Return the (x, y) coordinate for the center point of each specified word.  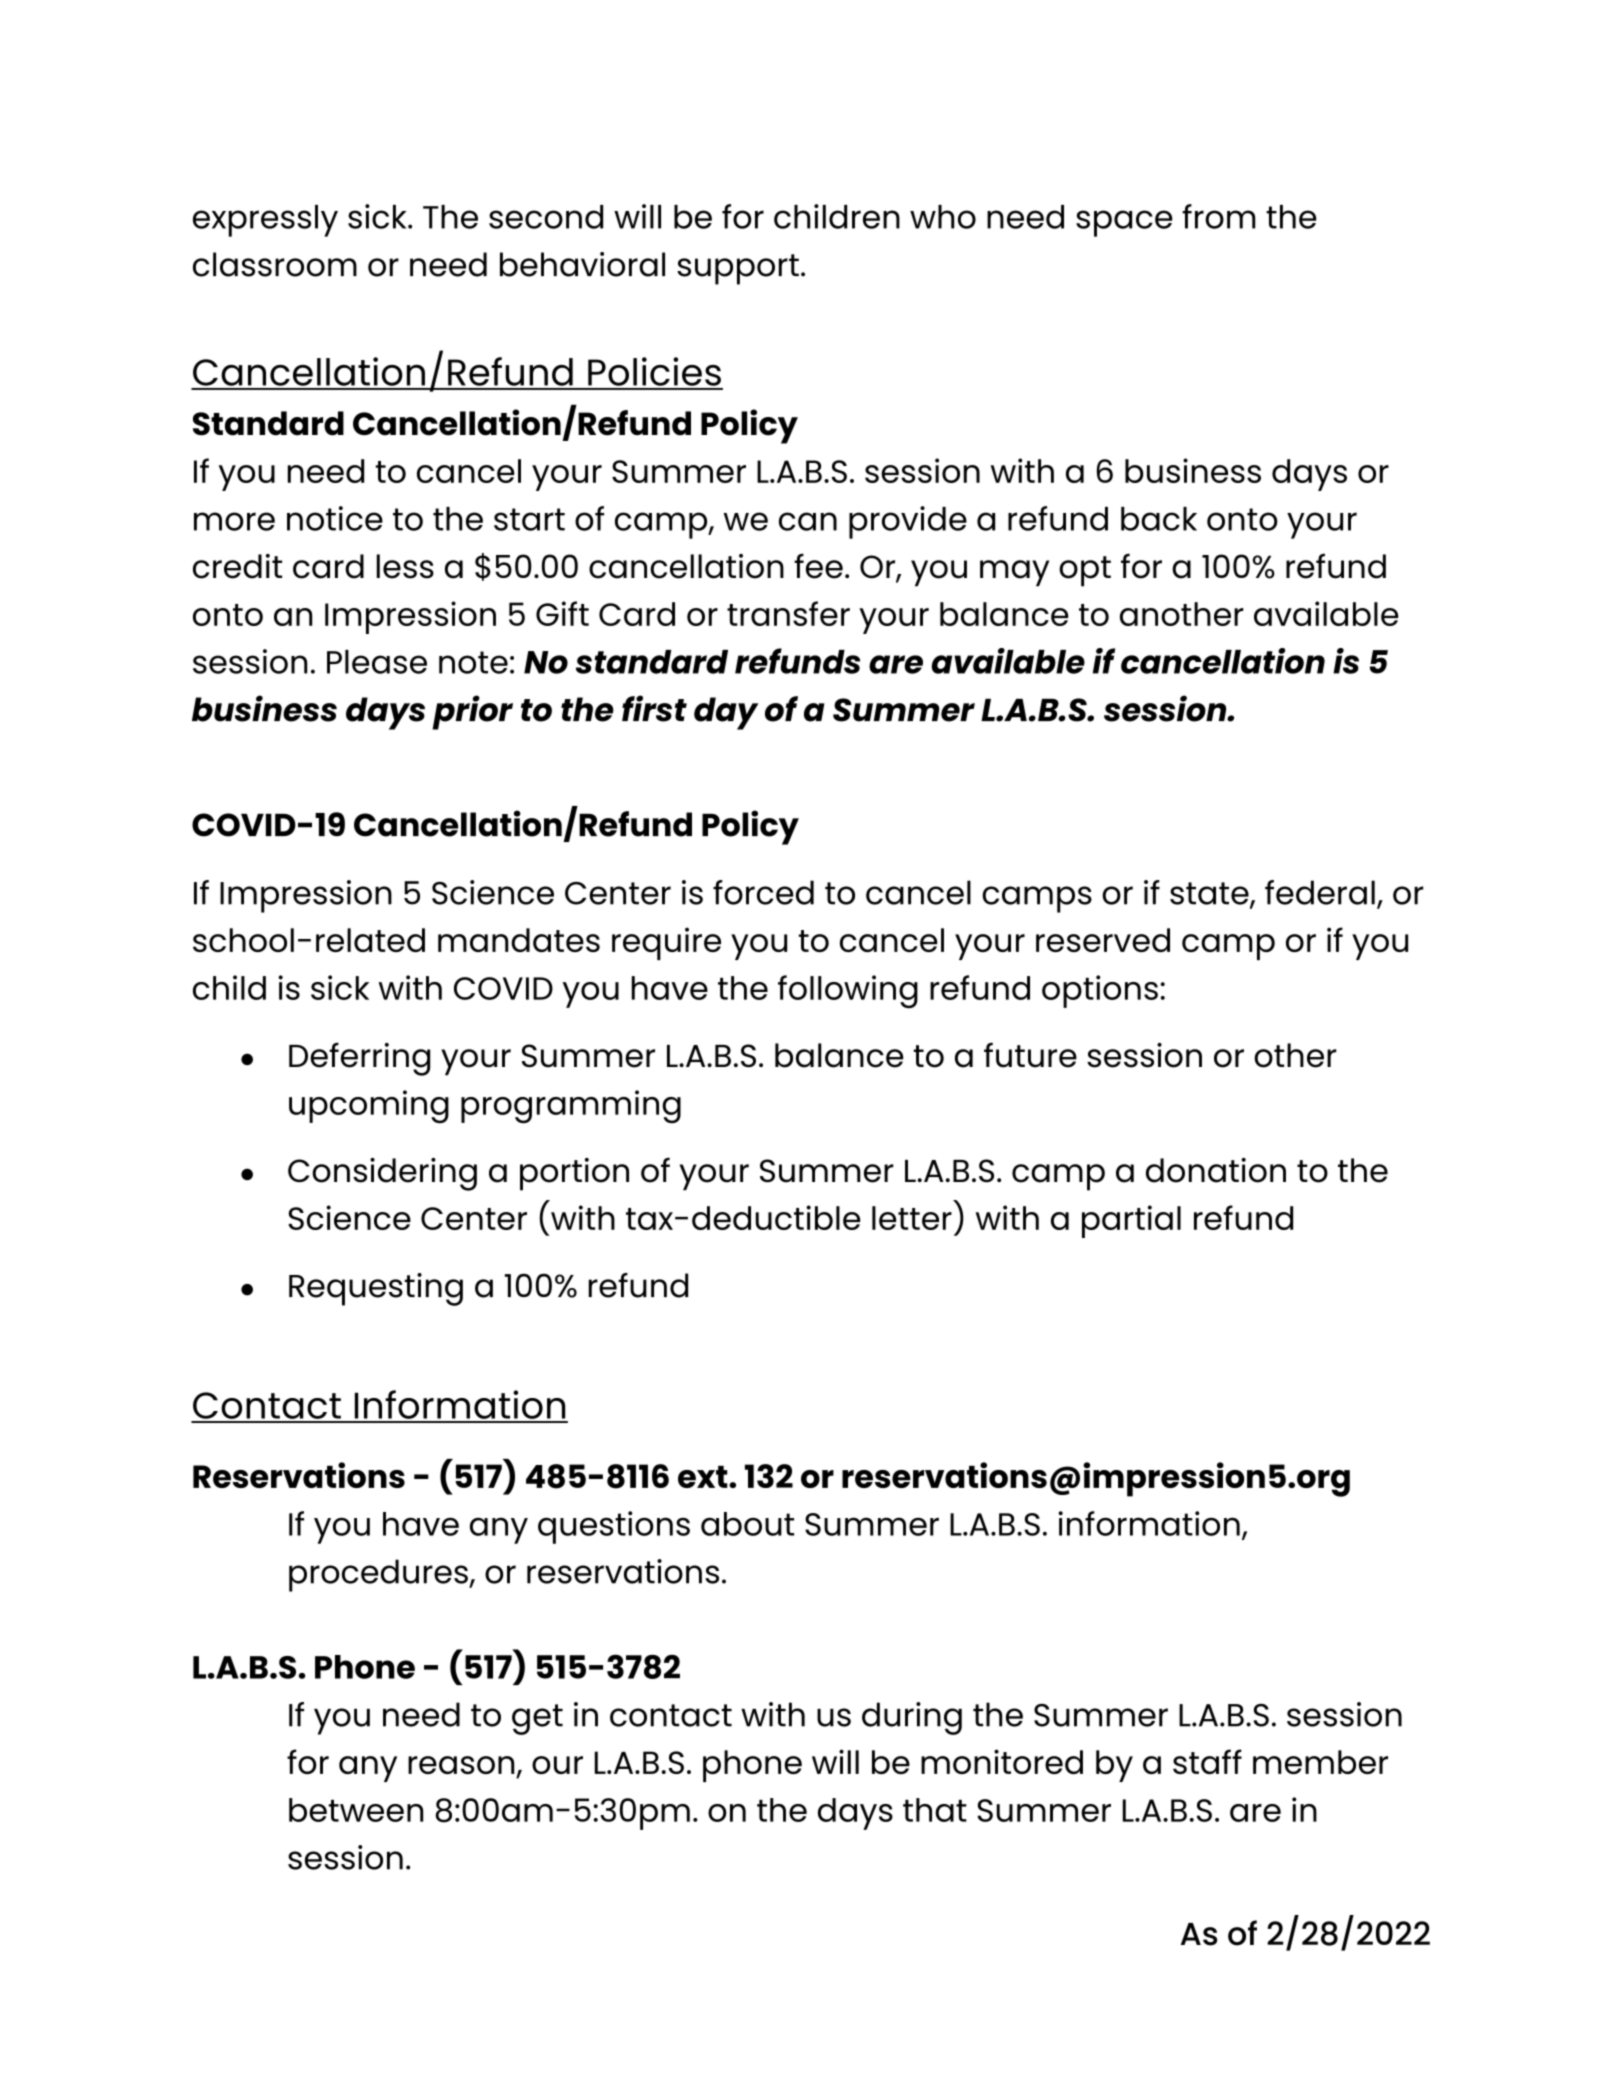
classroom (275, 264)
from (1219, 216)
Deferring (359, 1059)
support (738, 269)
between (356, 1810)
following (848, 991)
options (1100, 991)
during (912, 1718)
